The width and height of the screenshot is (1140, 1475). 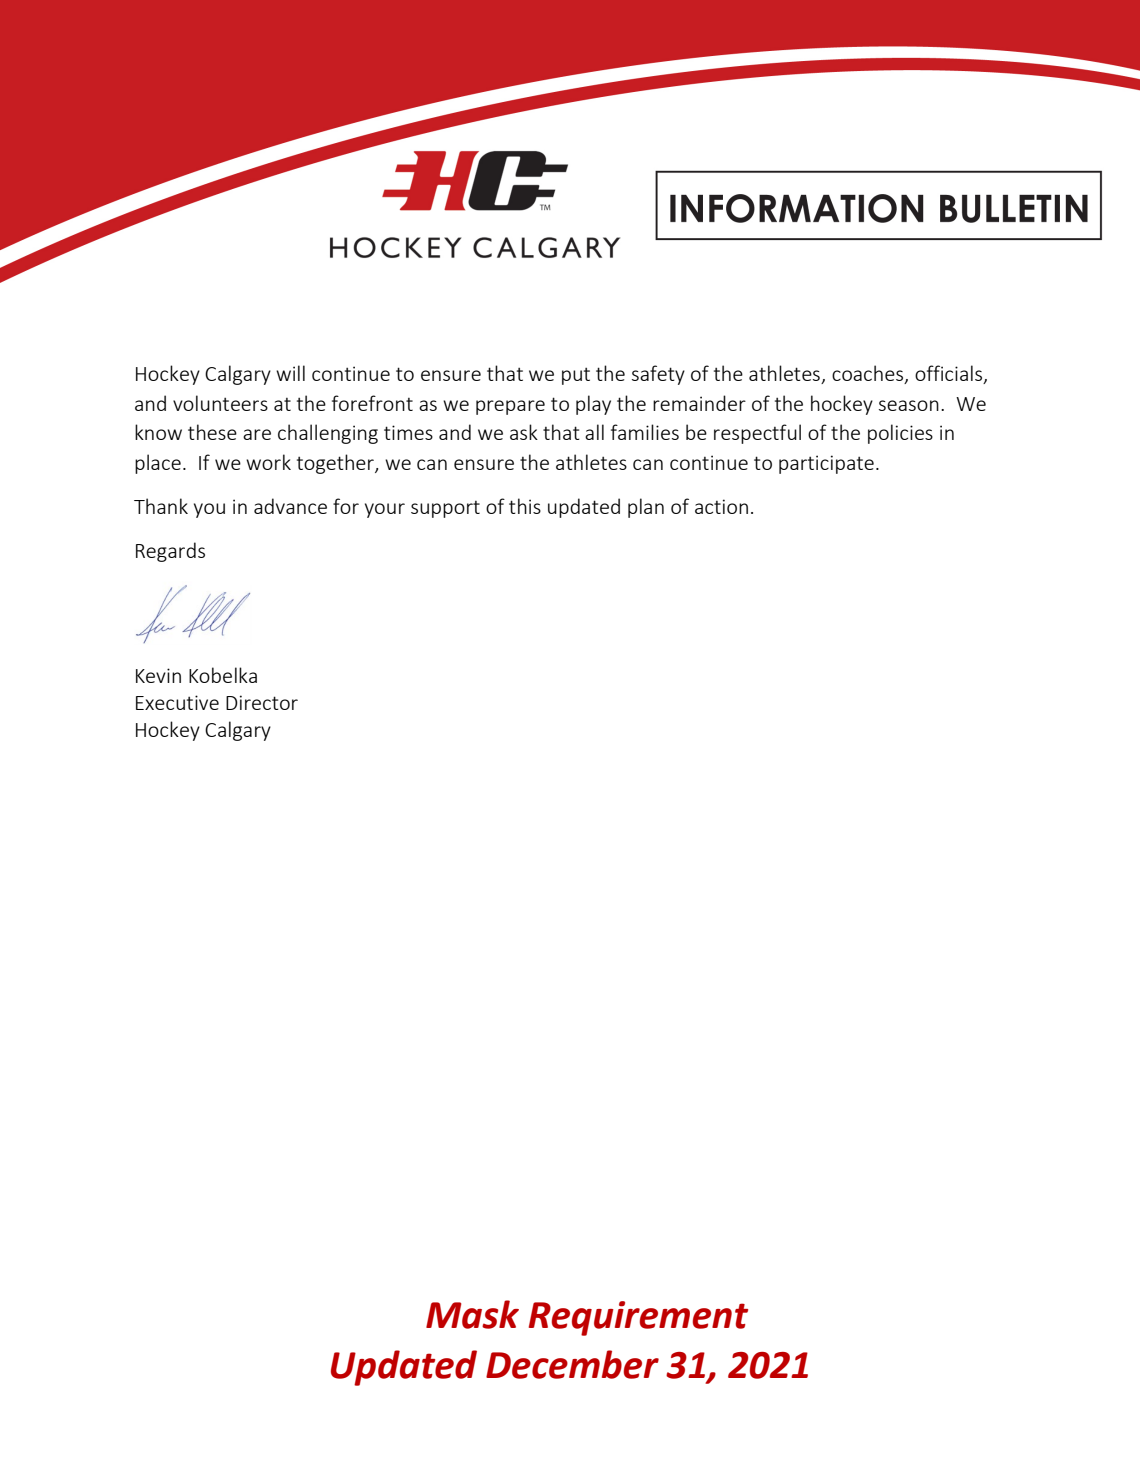 What do you see at coordinates (721, 506) in the screenshot?
I see `action` at bounding box center [721, 506].
